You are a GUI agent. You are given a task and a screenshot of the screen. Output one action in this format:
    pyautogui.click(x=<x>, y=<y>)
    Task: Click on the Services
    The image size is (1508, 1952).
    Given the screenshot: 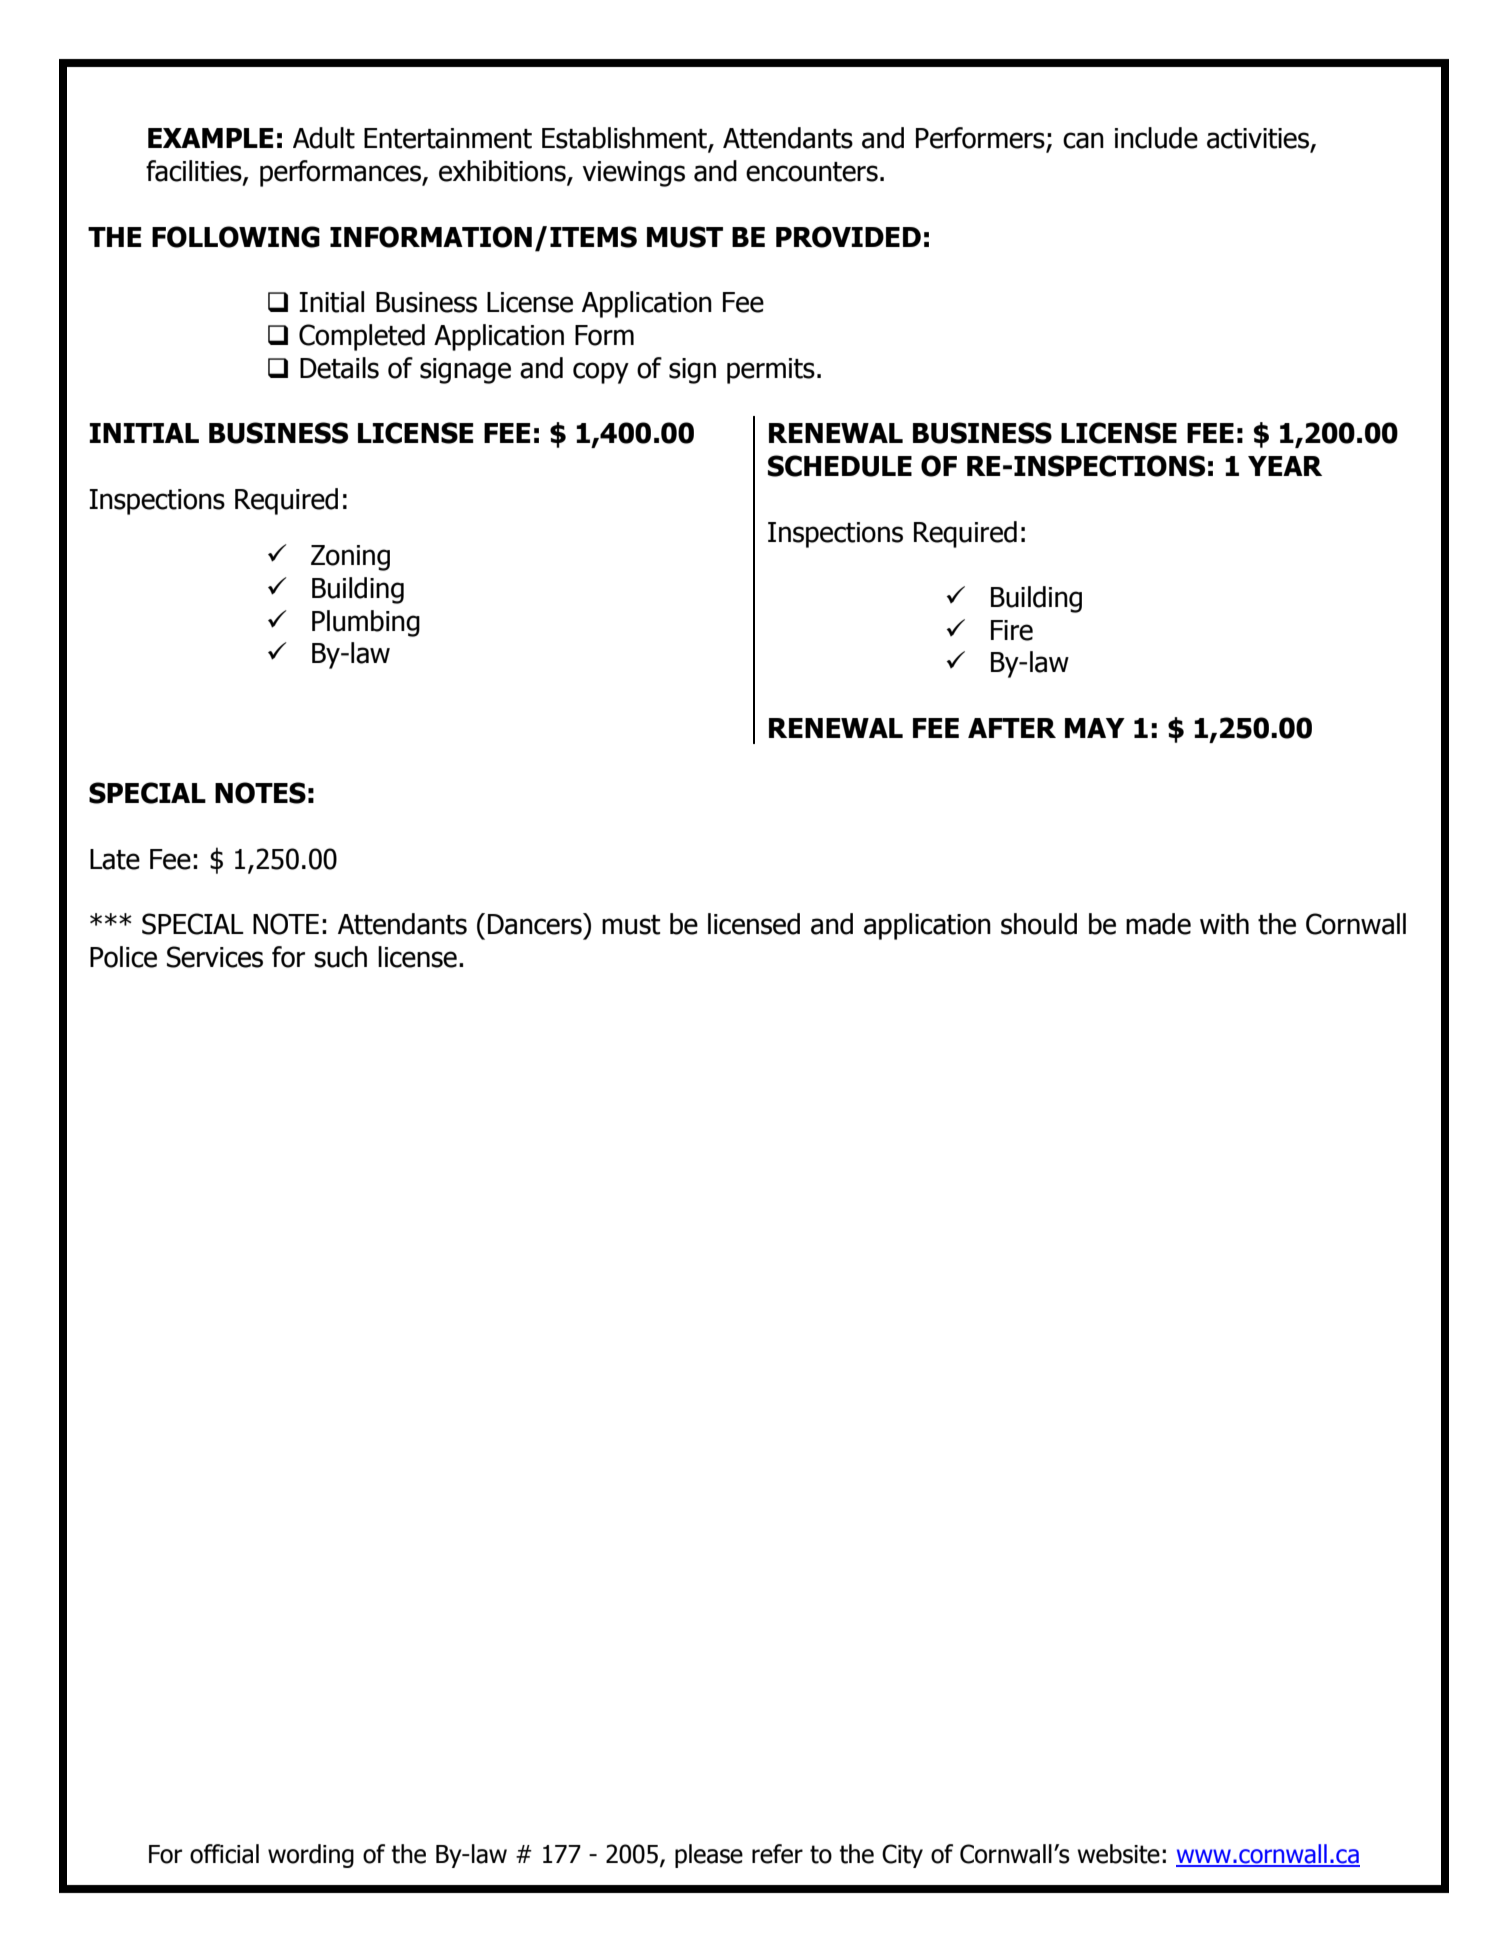 What is the action you would take?
    pyautogui.click(x=215, y=957)
